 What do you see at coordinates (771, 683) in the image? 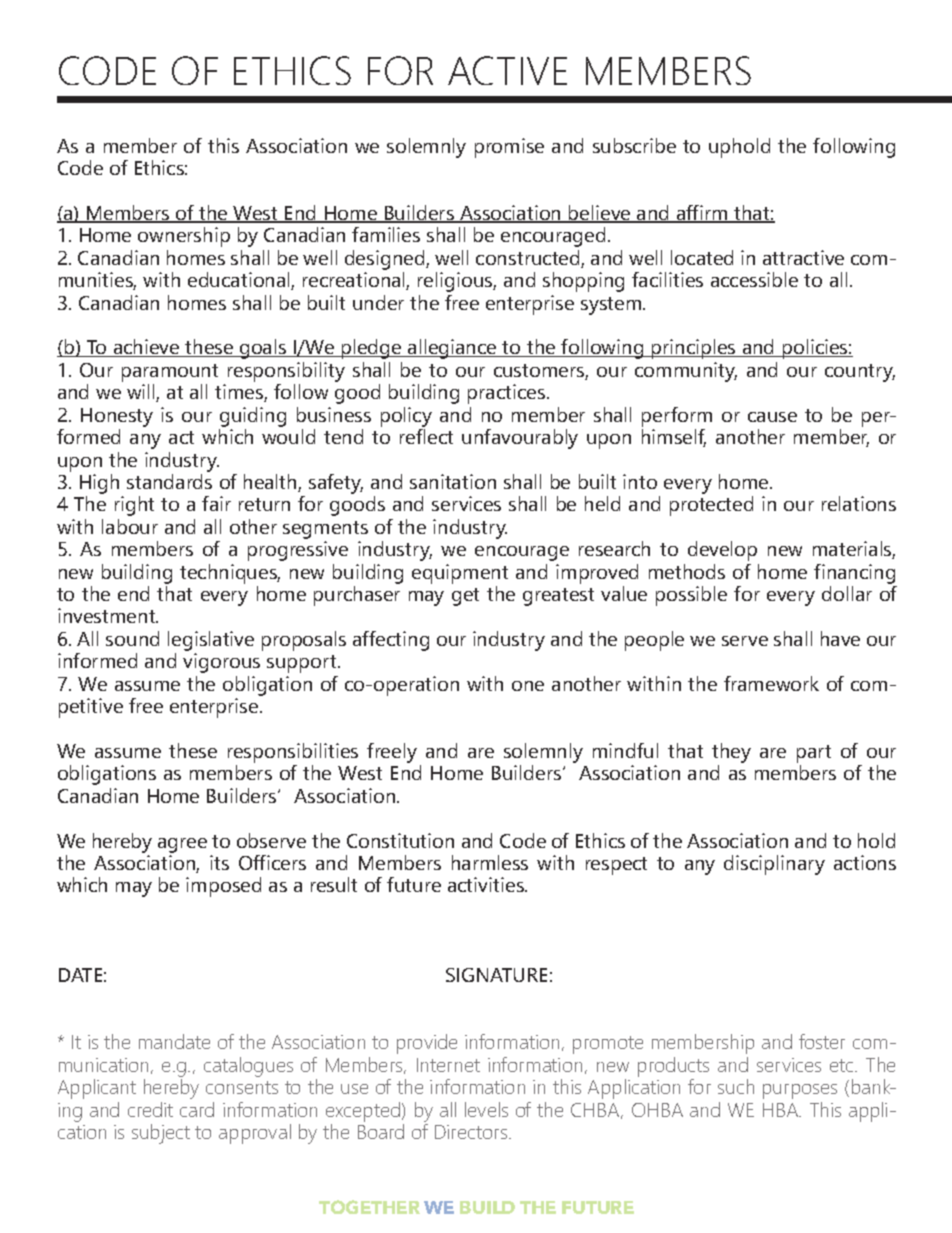
I see `framework` at bounding box center [771, 683].
